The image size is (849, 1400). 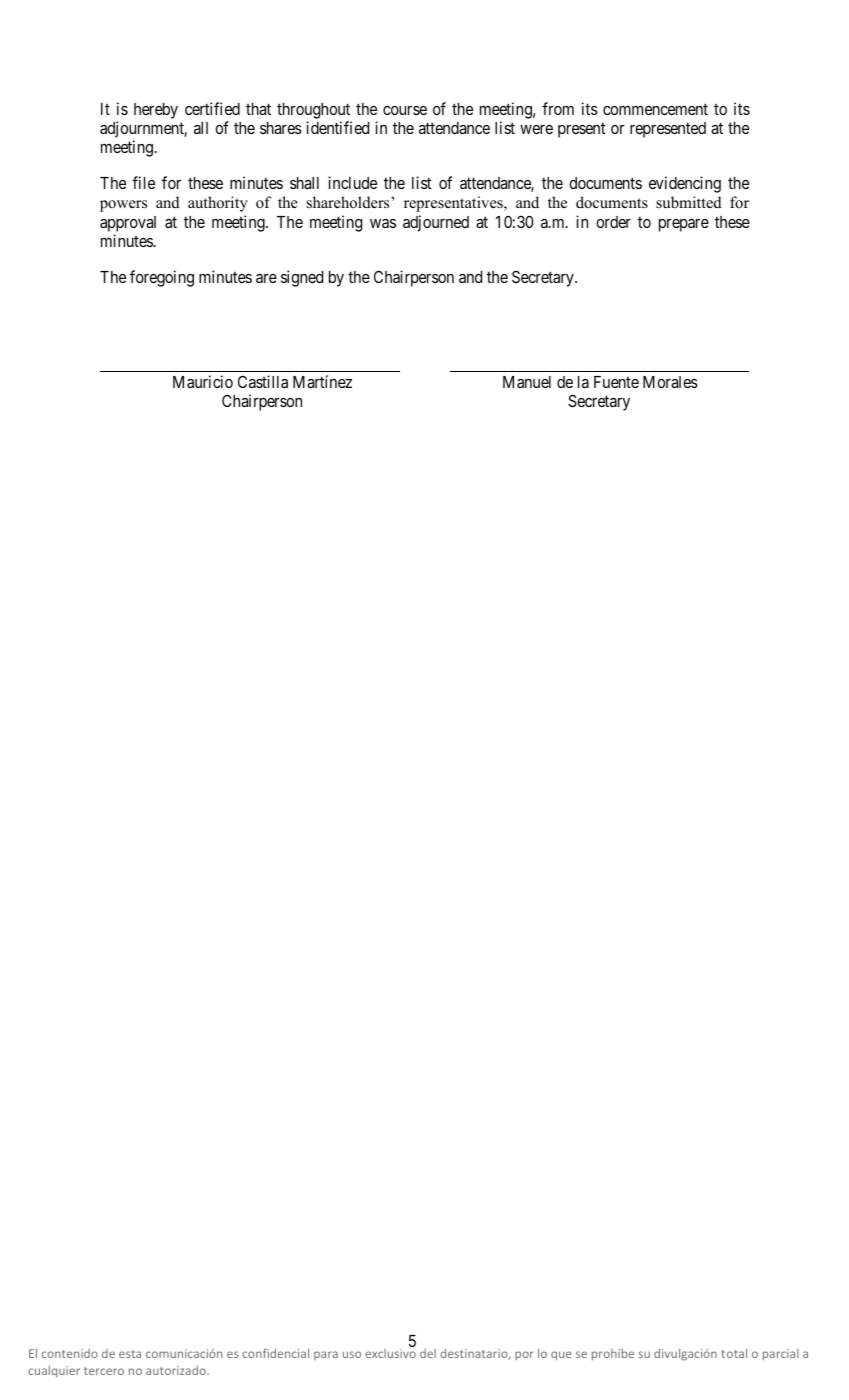 What do you see at coordinates (561, 1356) in the document?
I see `que` at bounding box center [561, 1356].
